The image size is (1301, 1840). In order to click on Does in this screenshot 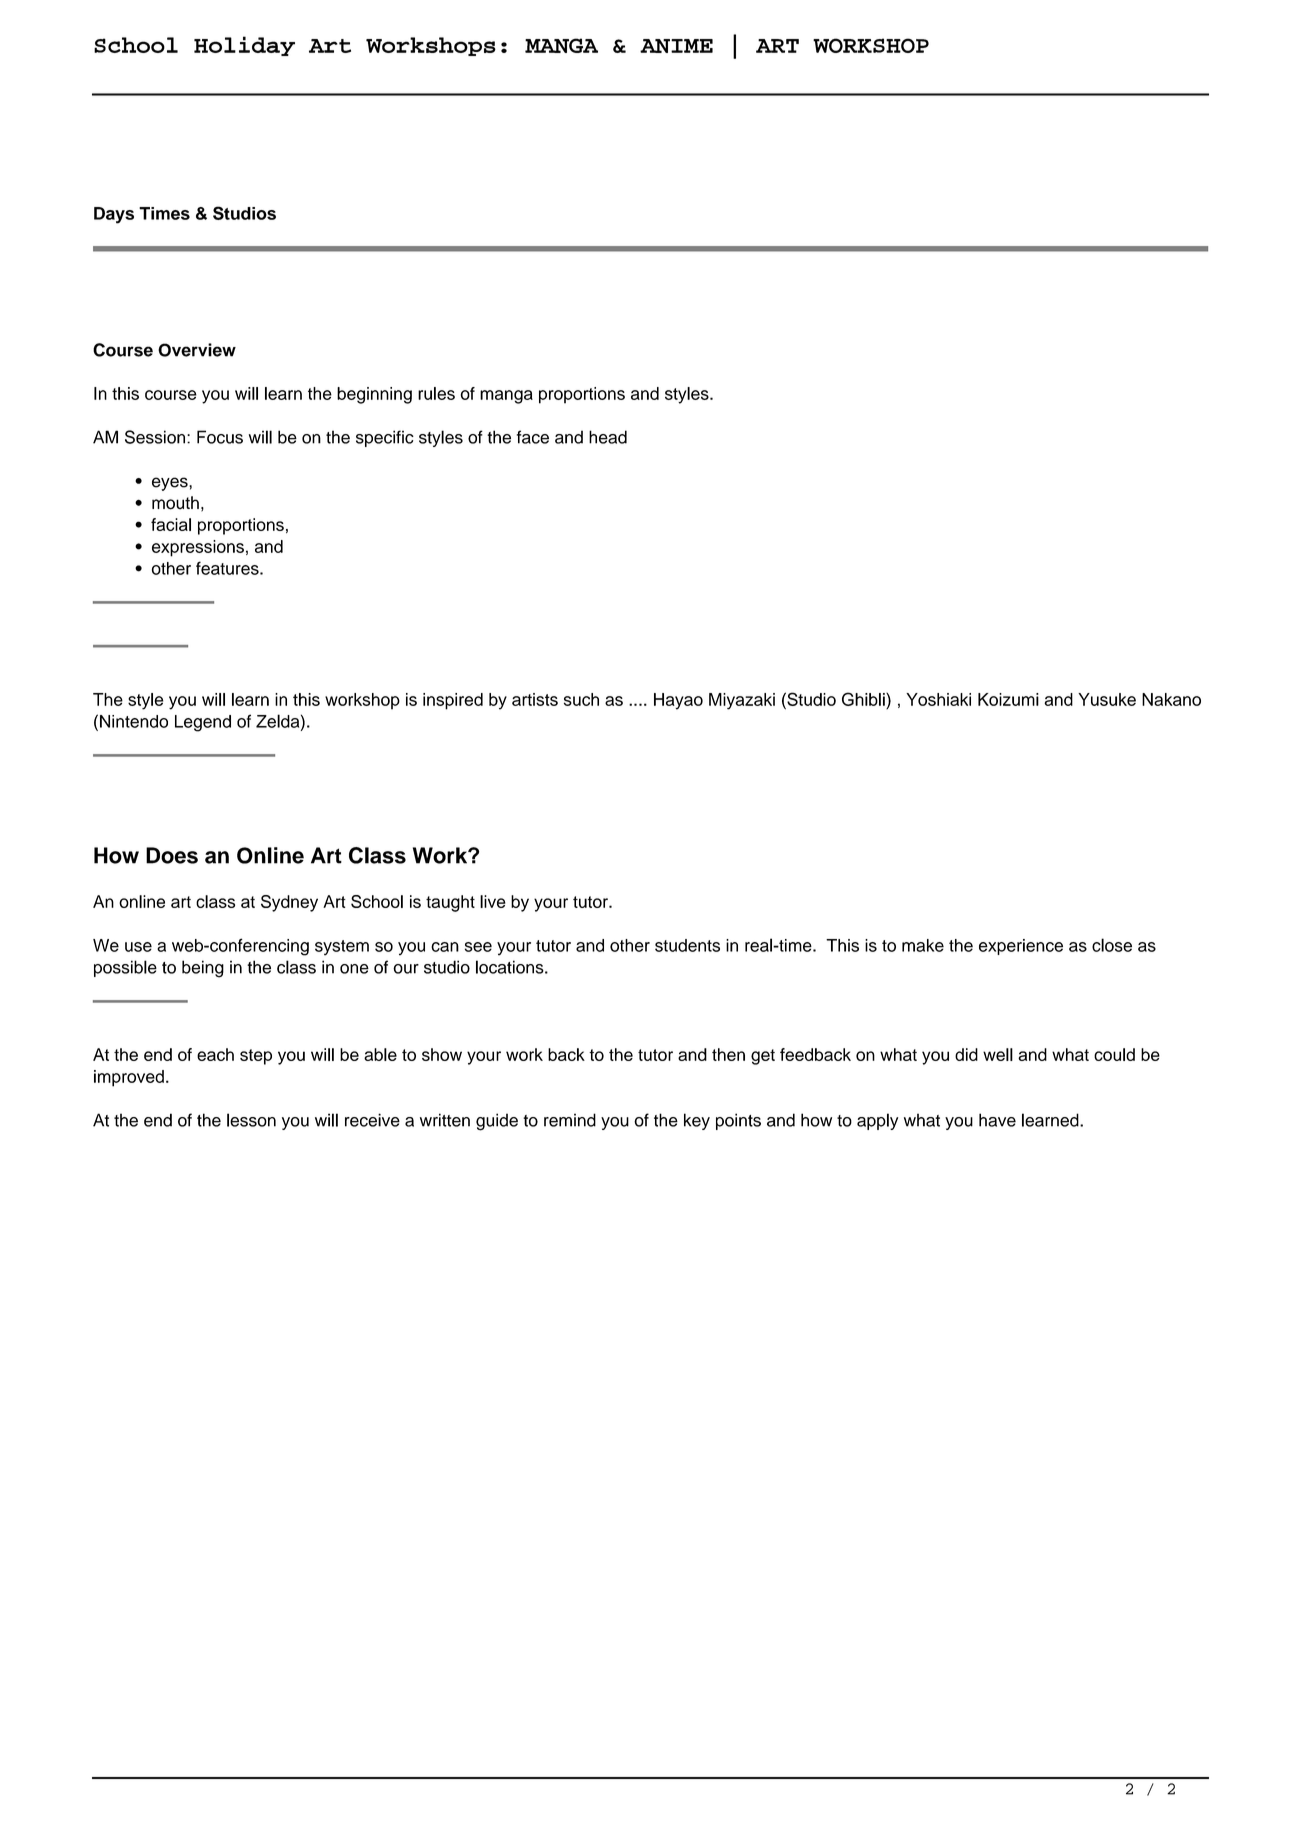, I will do `click(172, 855)`.
